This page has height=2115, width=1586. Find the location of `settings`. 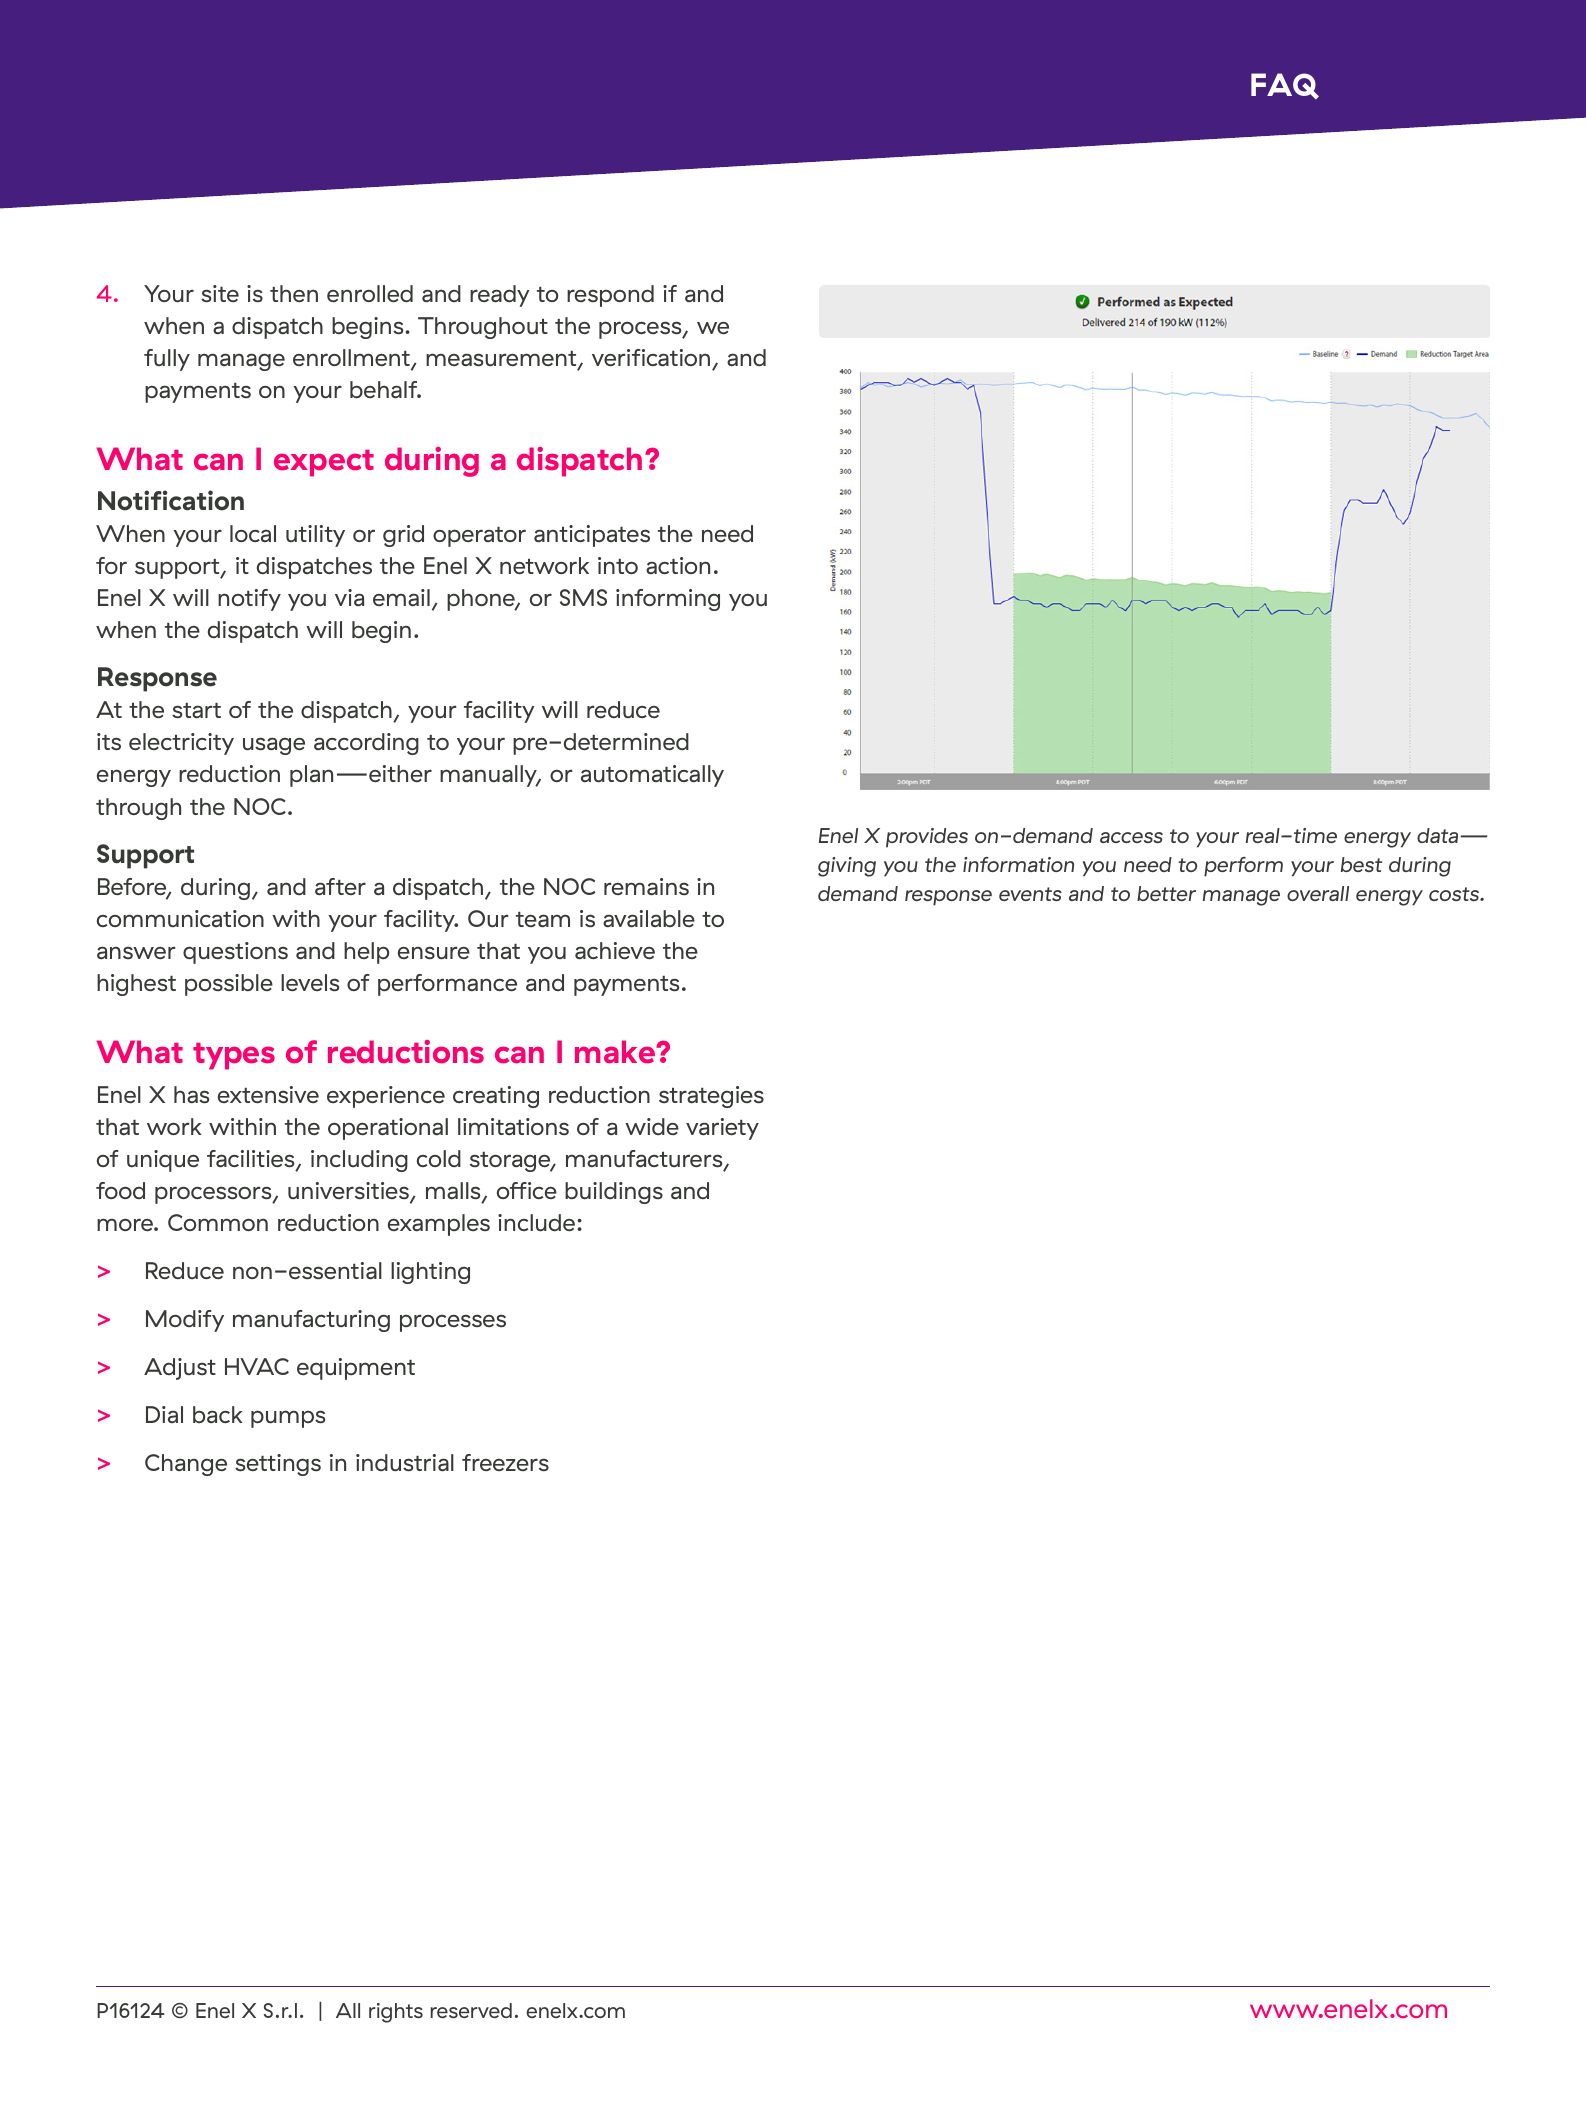

settings is located at coordinates (278, 1465).
